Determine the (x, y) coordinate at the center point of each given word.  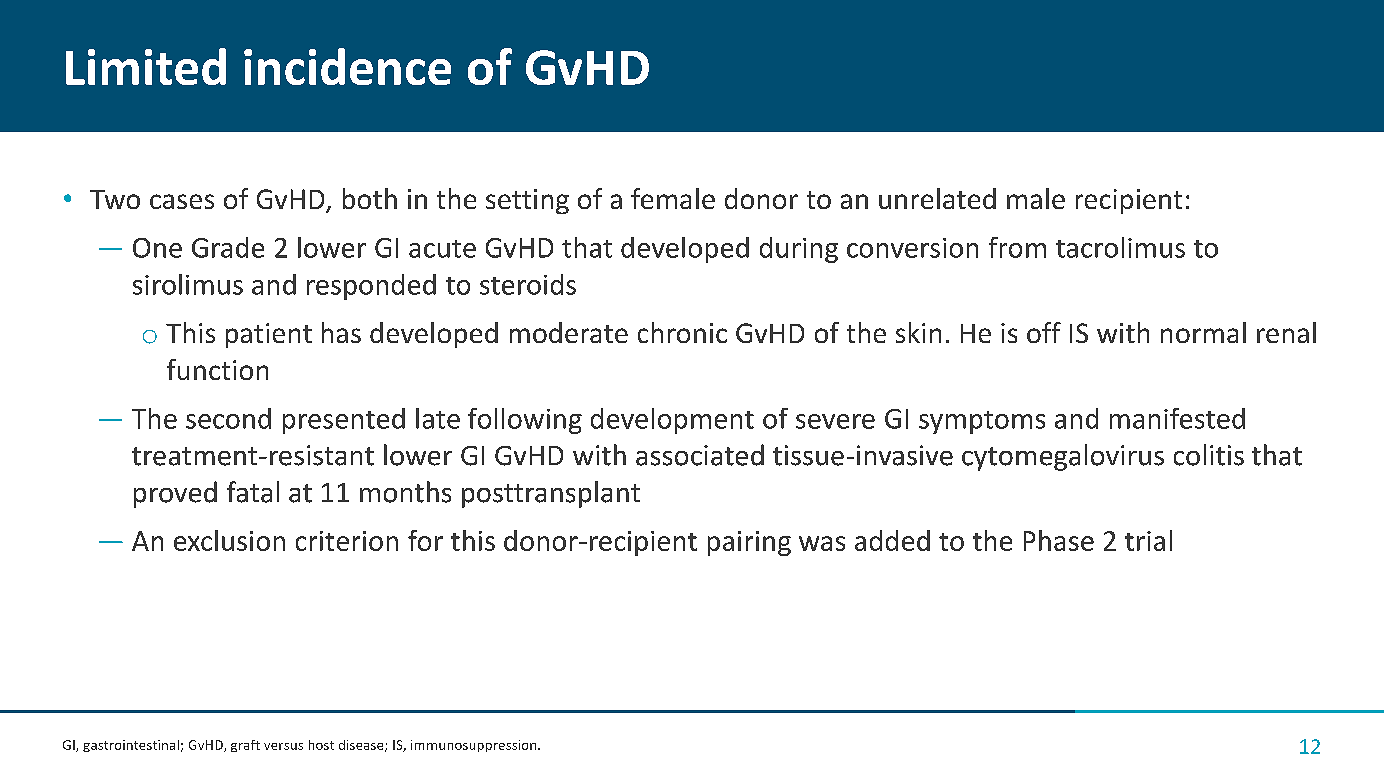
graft (245, 746)
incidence (347, 66)
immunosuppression (475, 746)
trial (1148, 540)
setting (527, 201)
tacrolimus (1120, 247)
